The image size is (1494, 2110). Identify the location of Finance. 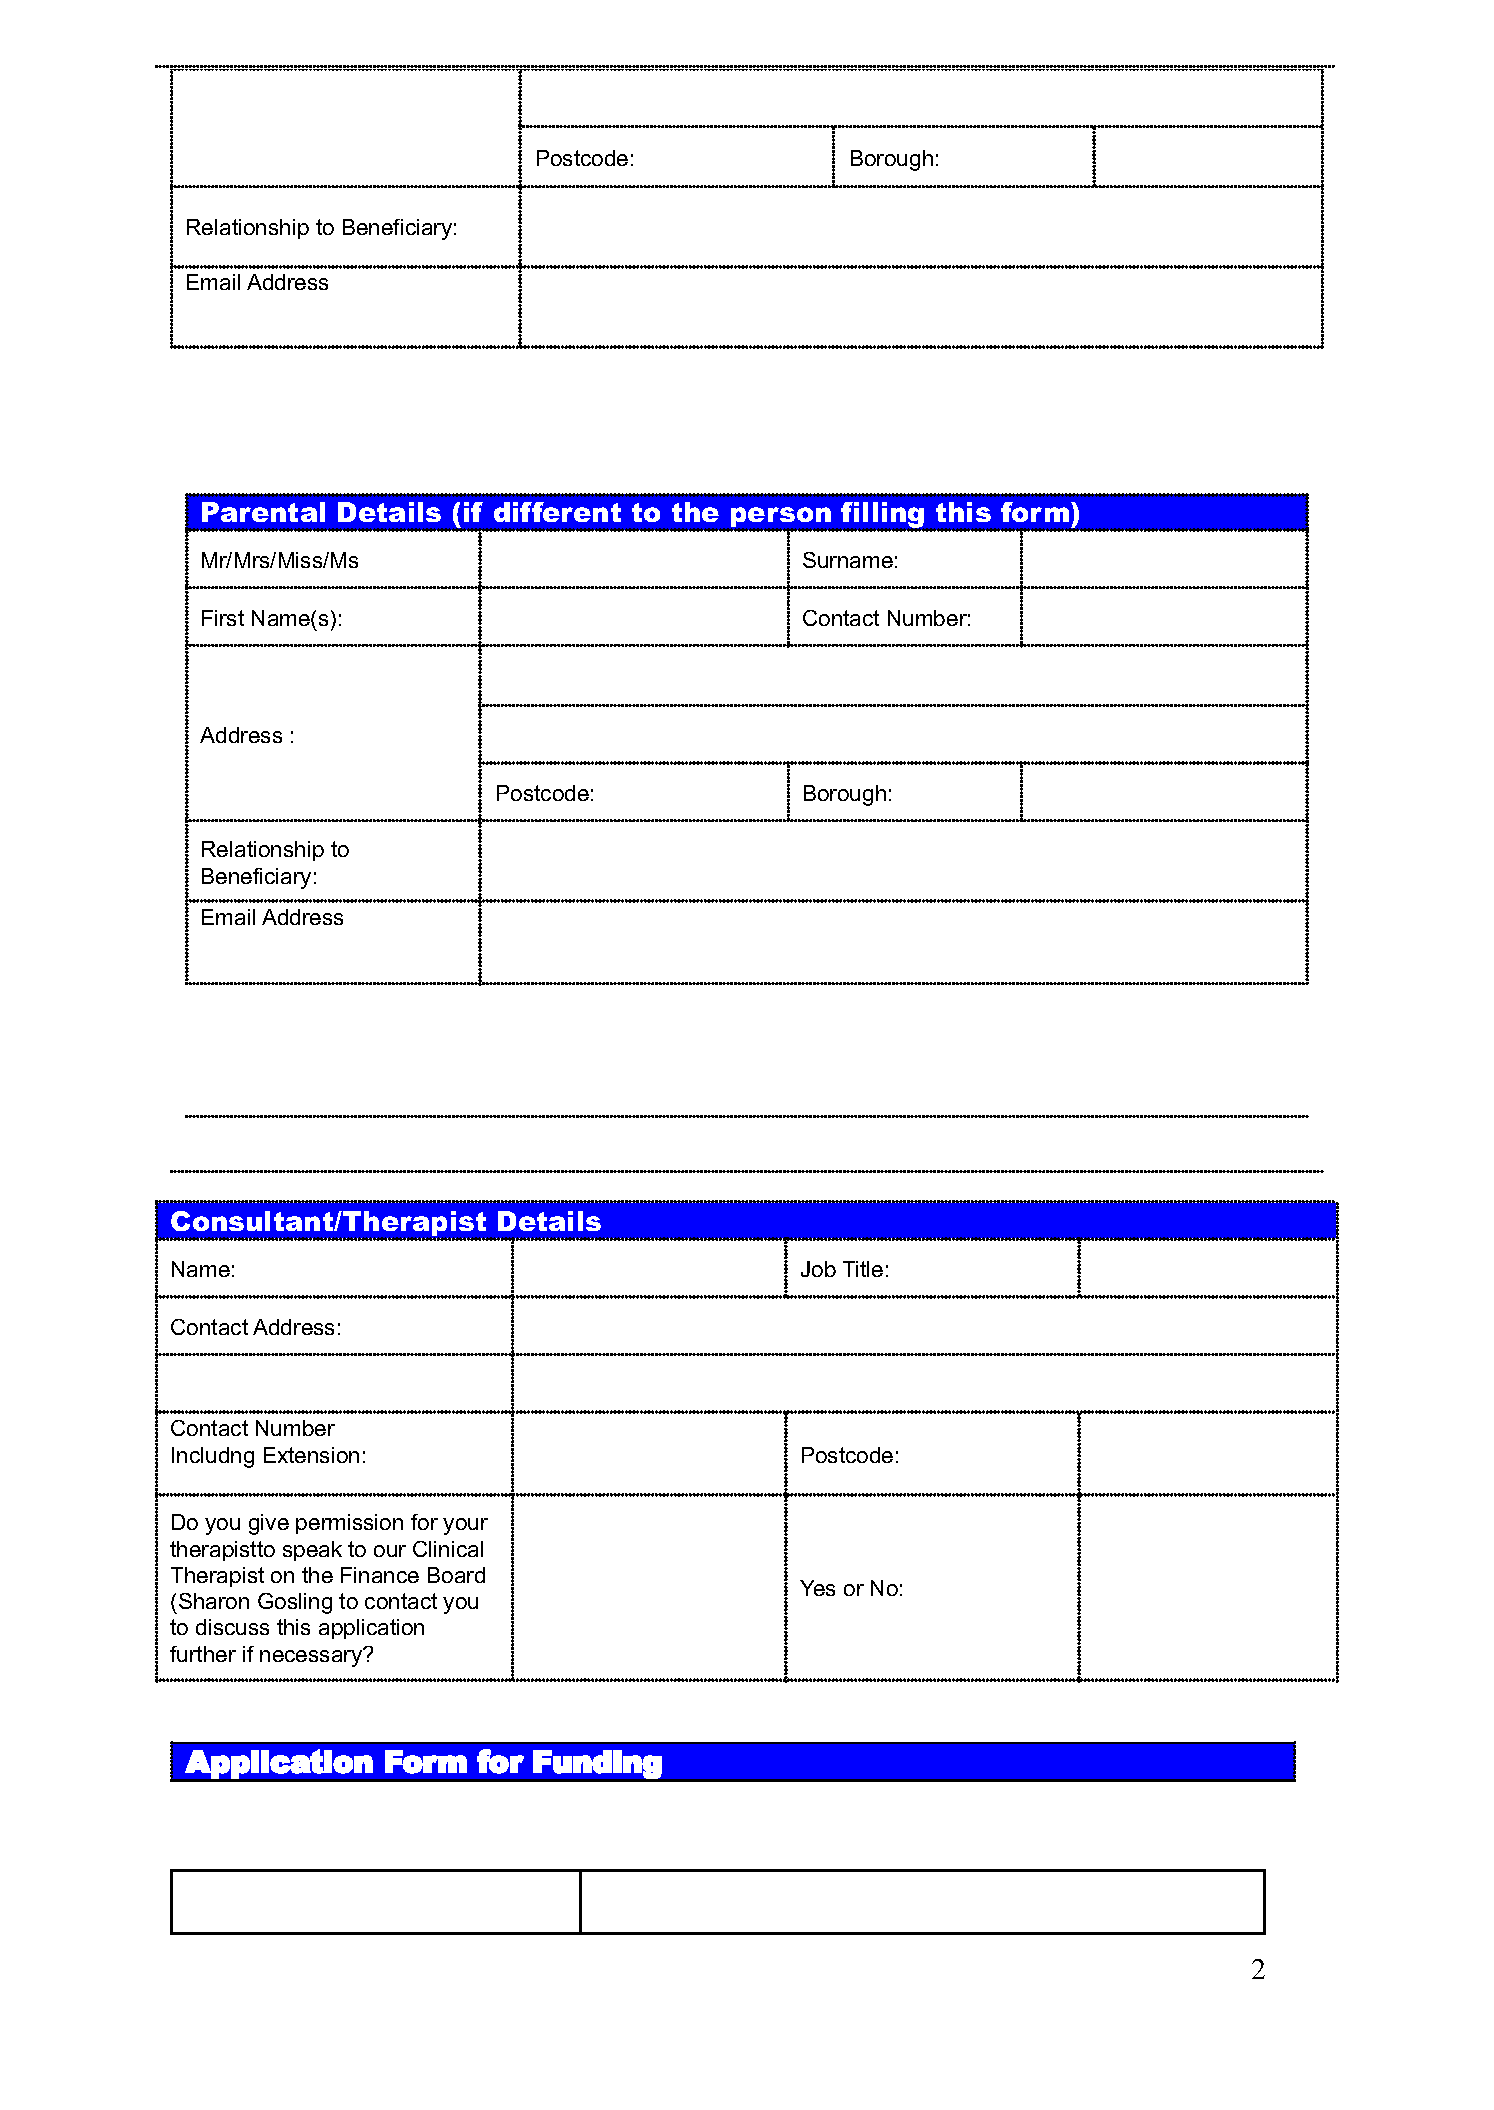
(380, 1575).
